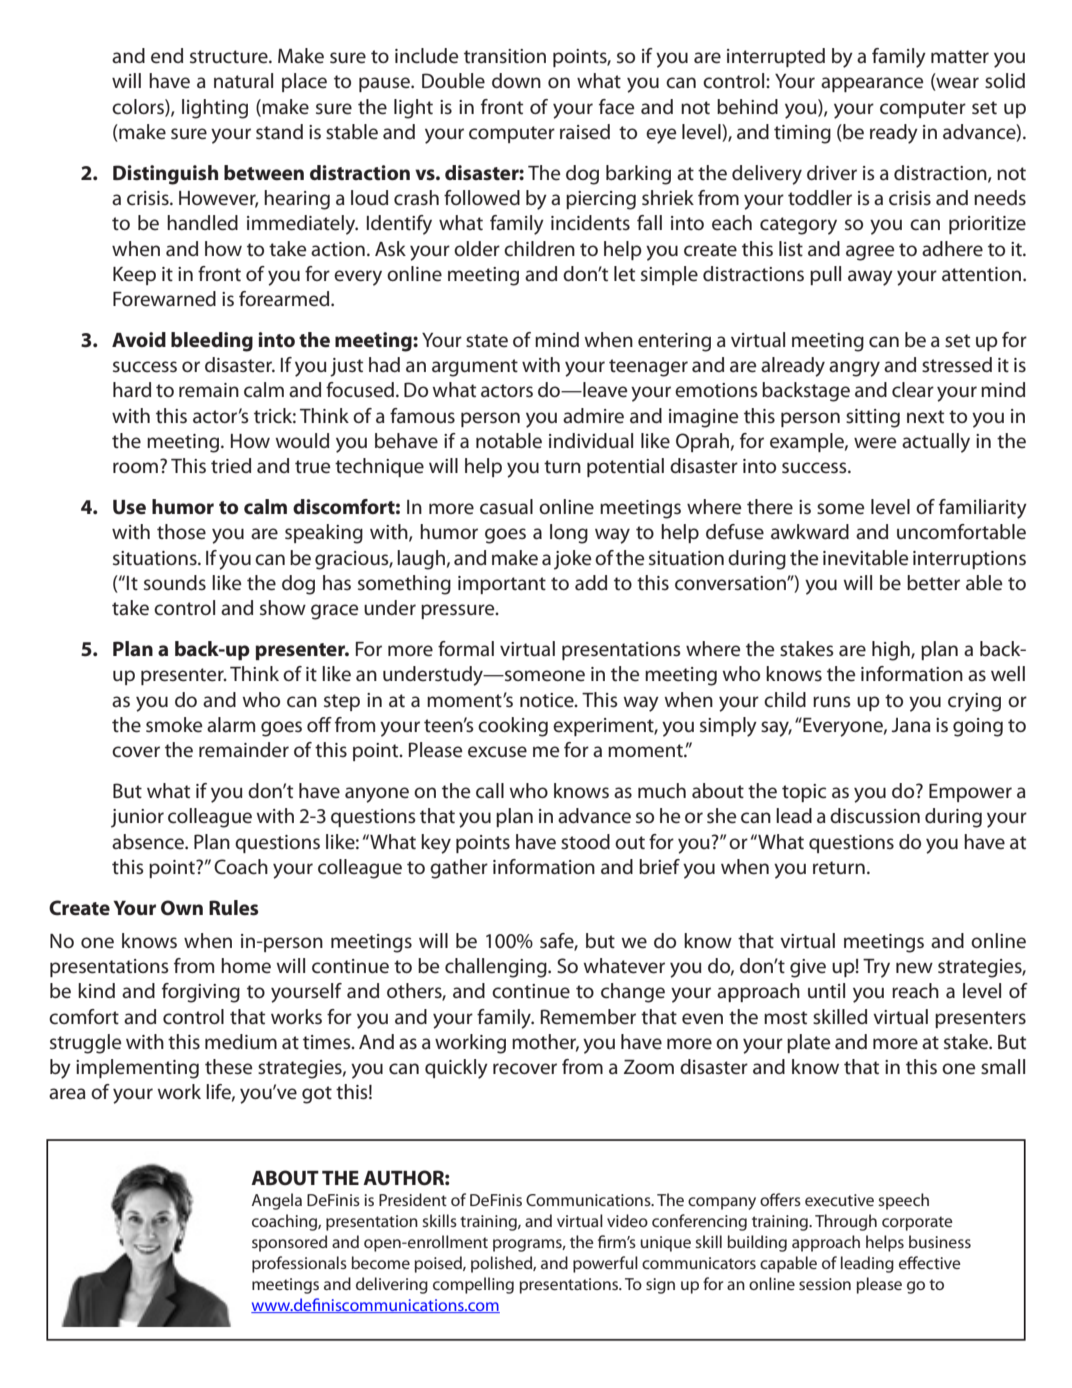 Image resolution: width=1072 pixels, height=1388 pixels. I want to click on down, so click(516, 80).
